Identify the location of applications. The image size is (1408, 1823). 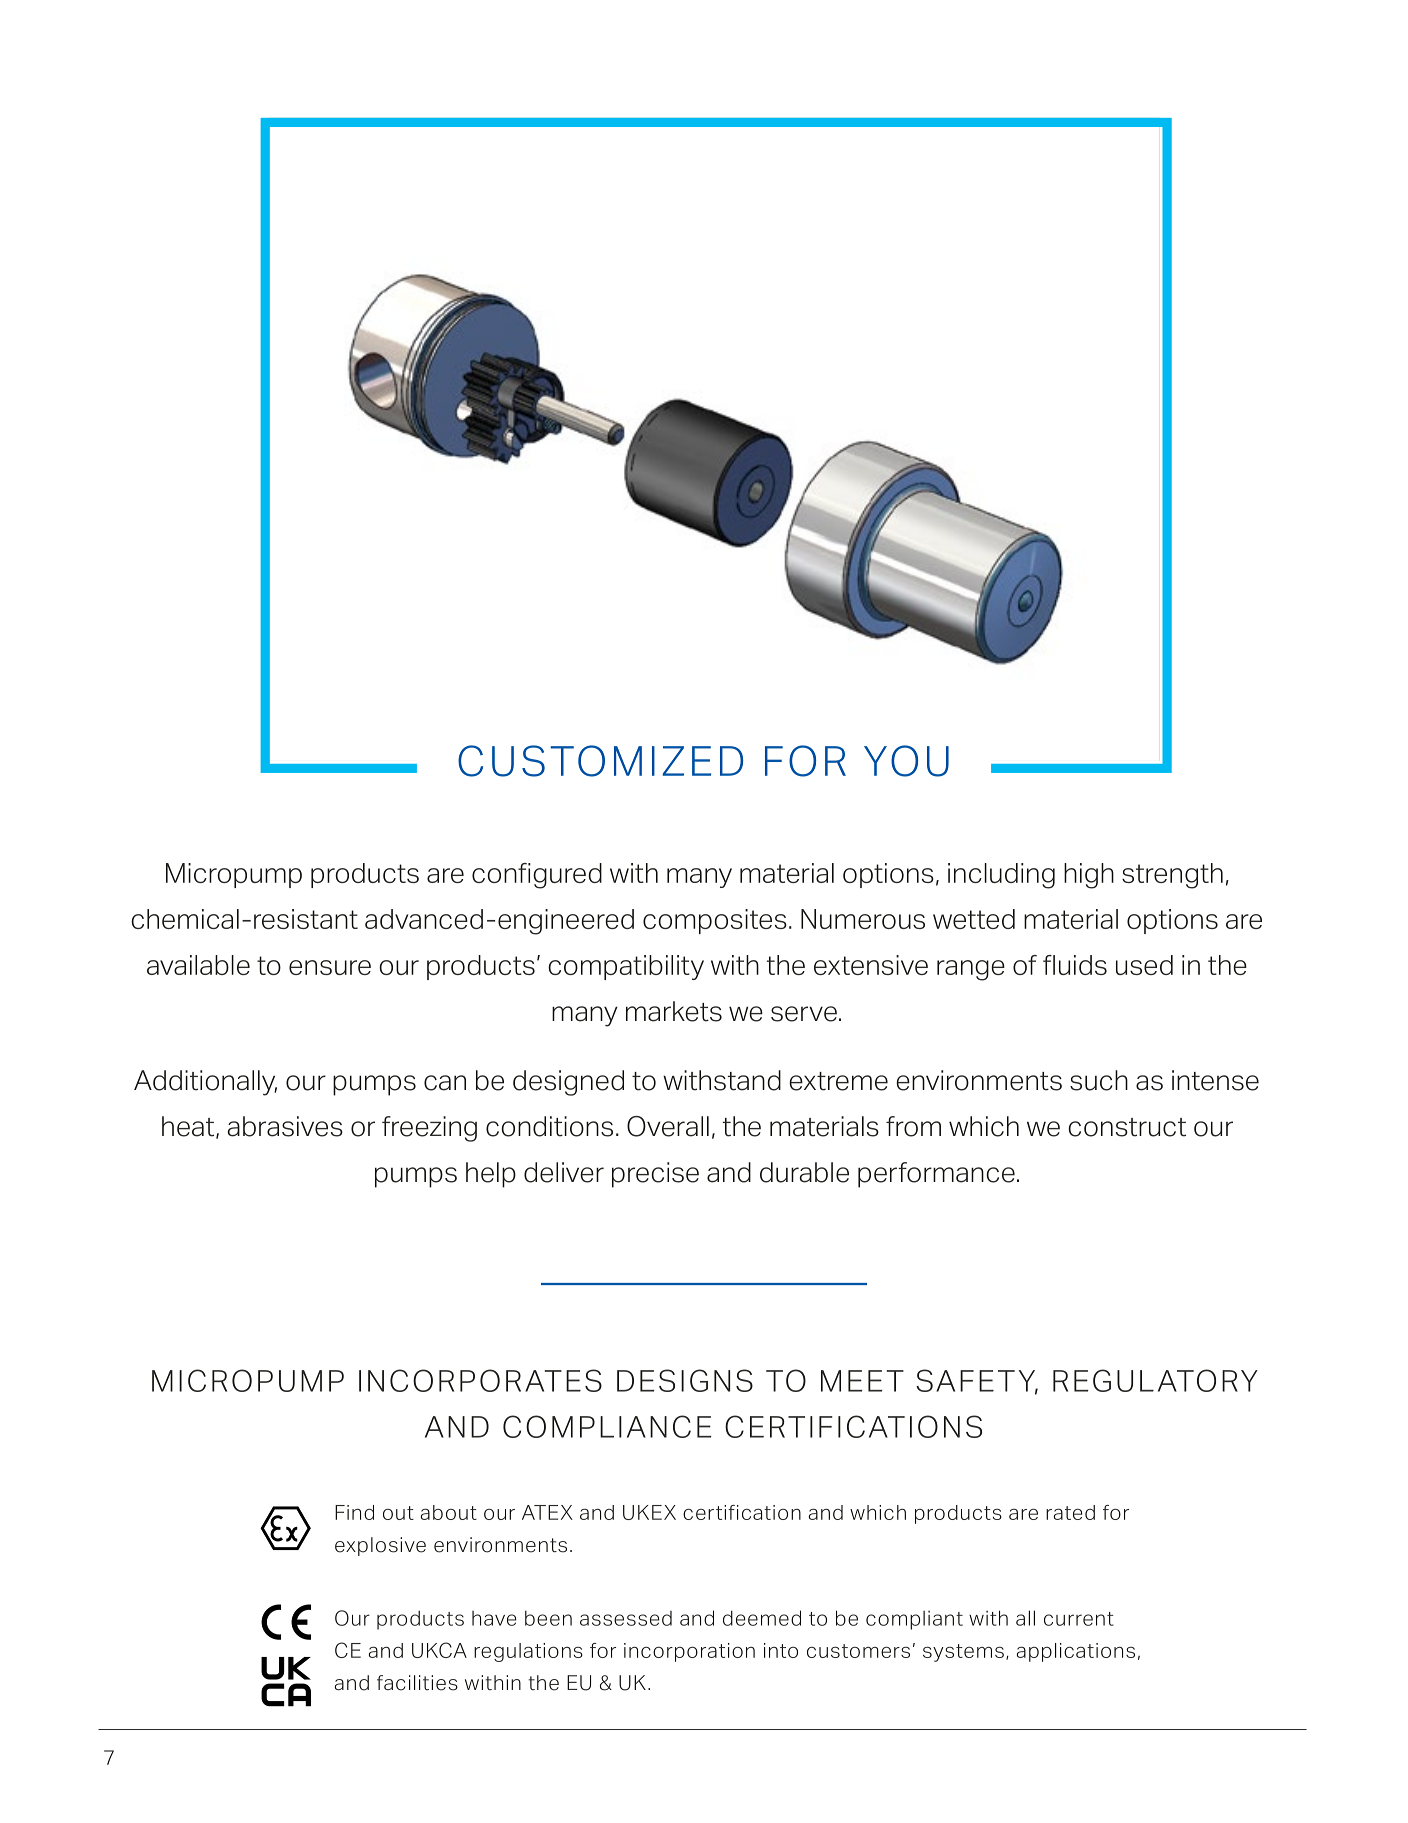
(1076, 1652).
